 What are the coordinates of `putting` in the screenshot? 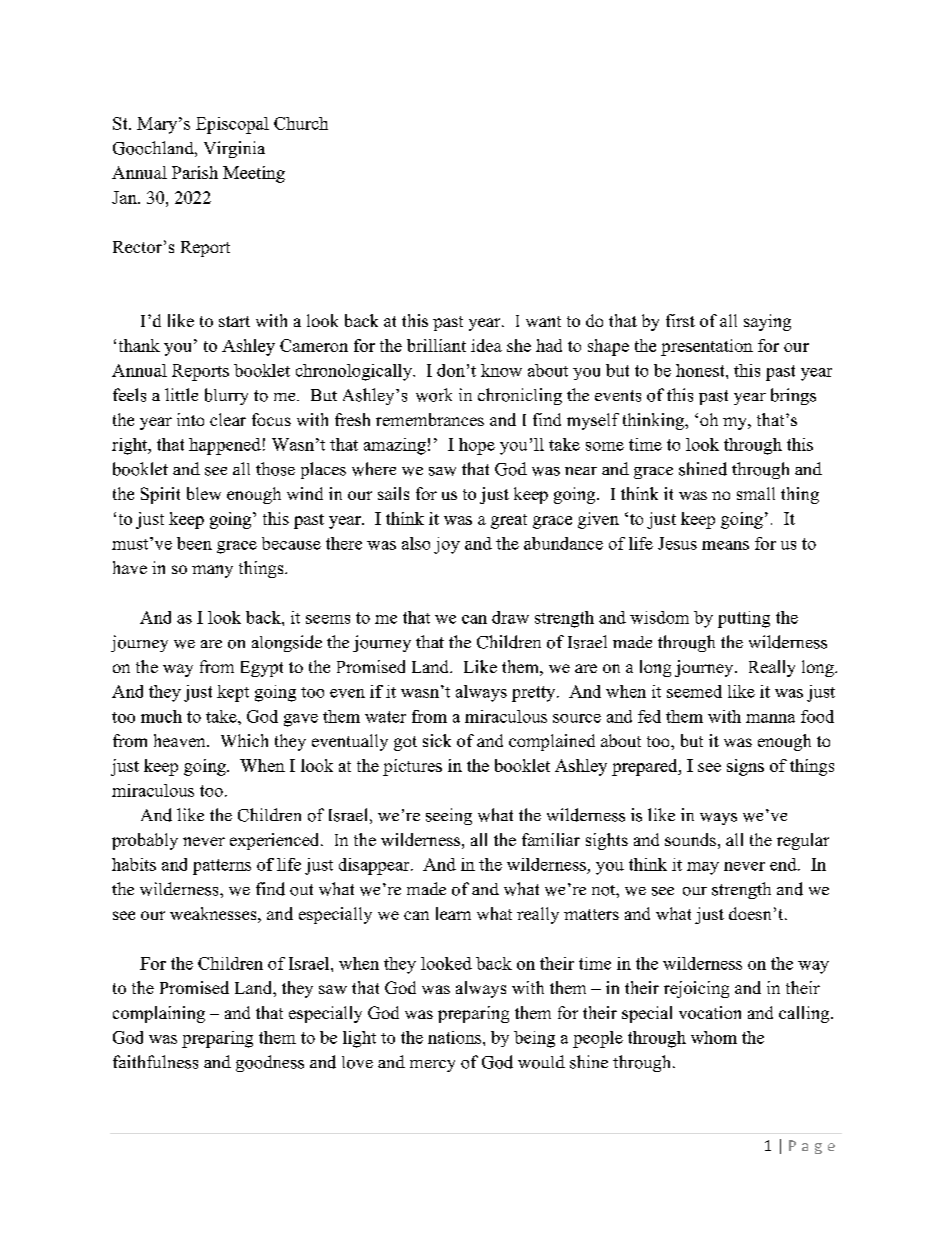 It's located at (744, 619).
